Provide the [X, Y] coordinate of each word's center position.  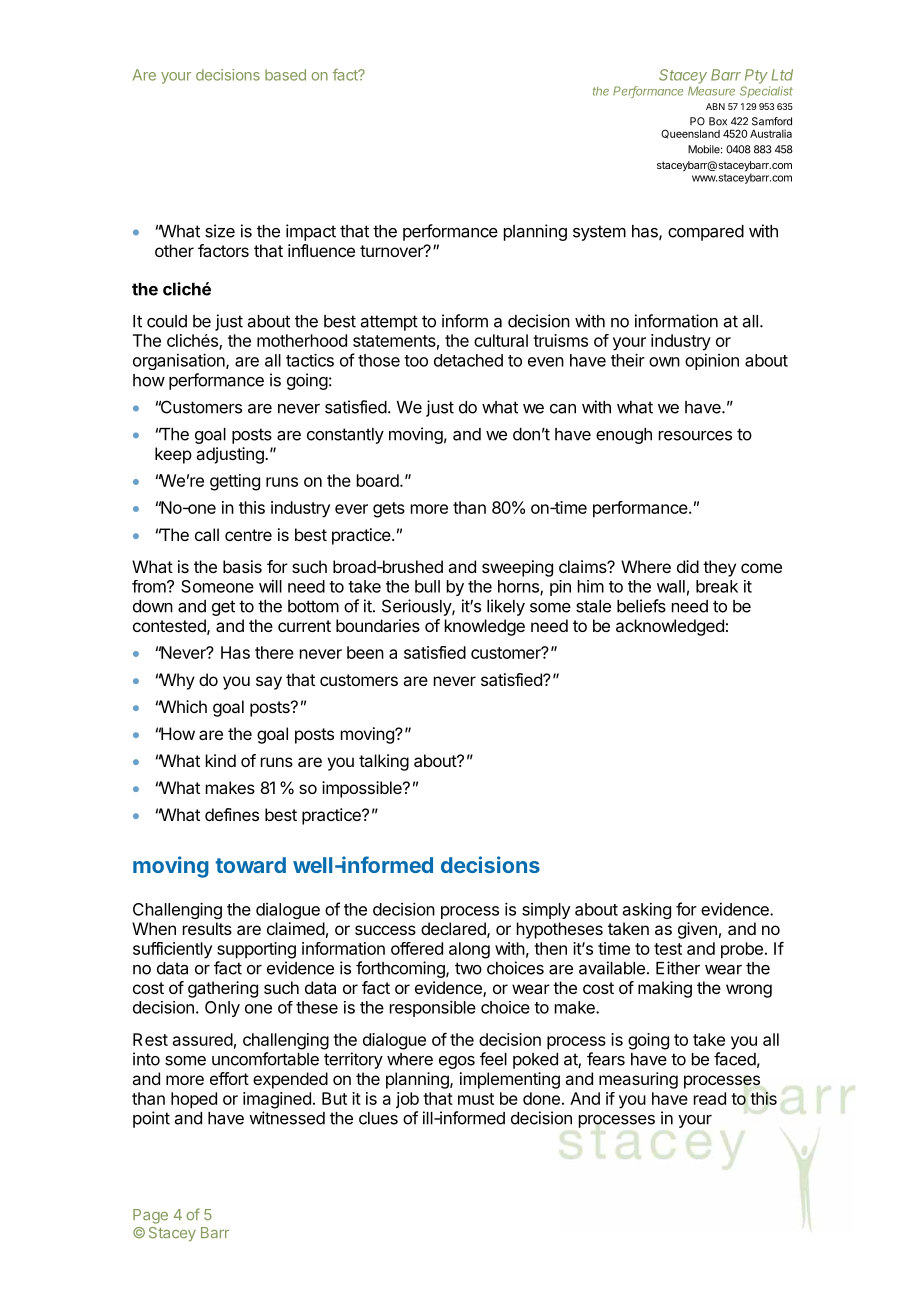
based [285, 75]
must [476, 1099]
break [717, 586]
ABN [715, 106]
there [274, 652]
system [599, 233]
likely [506, 607]
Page [150, 1216]
